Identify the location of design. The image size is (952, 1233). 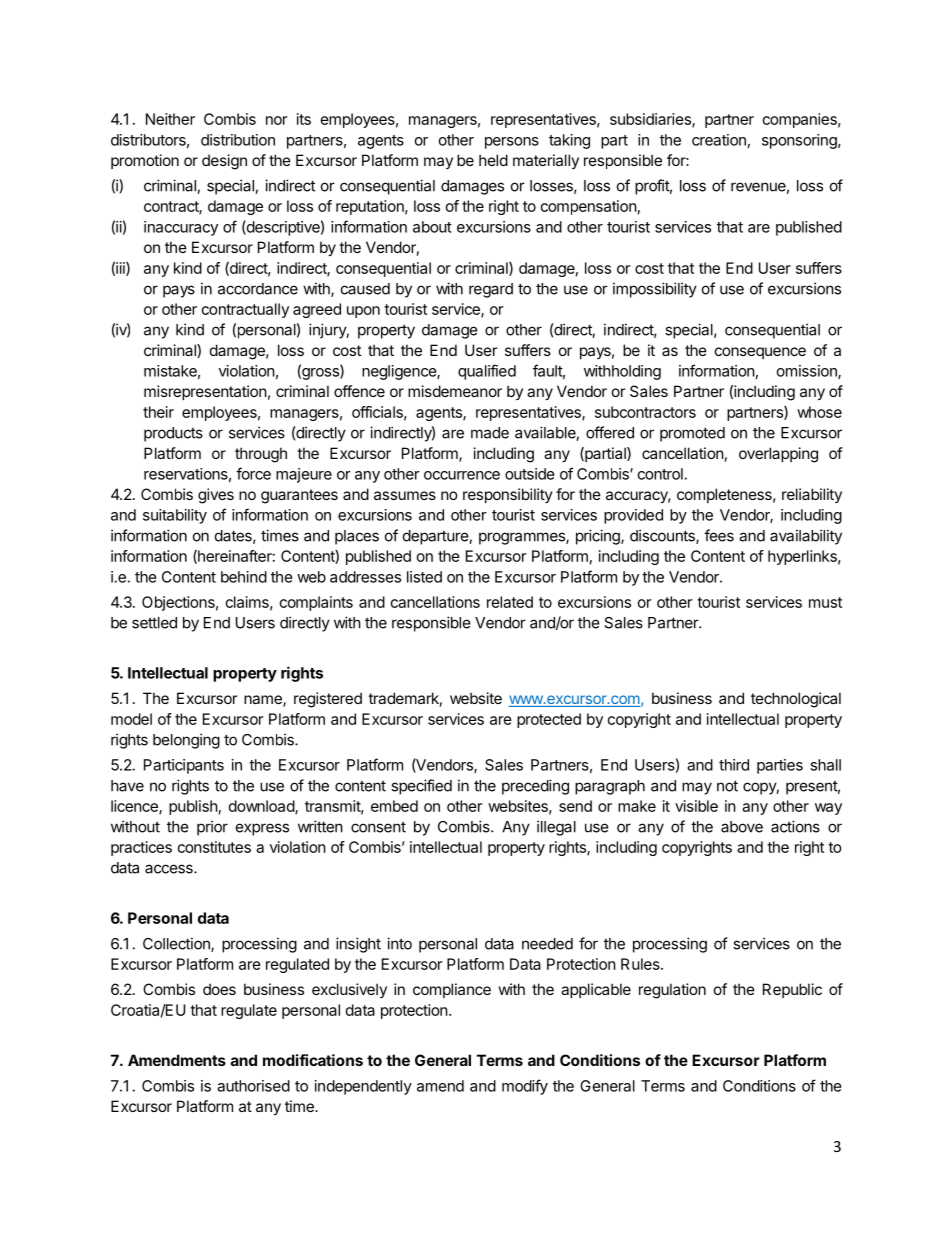
(224, 162).
